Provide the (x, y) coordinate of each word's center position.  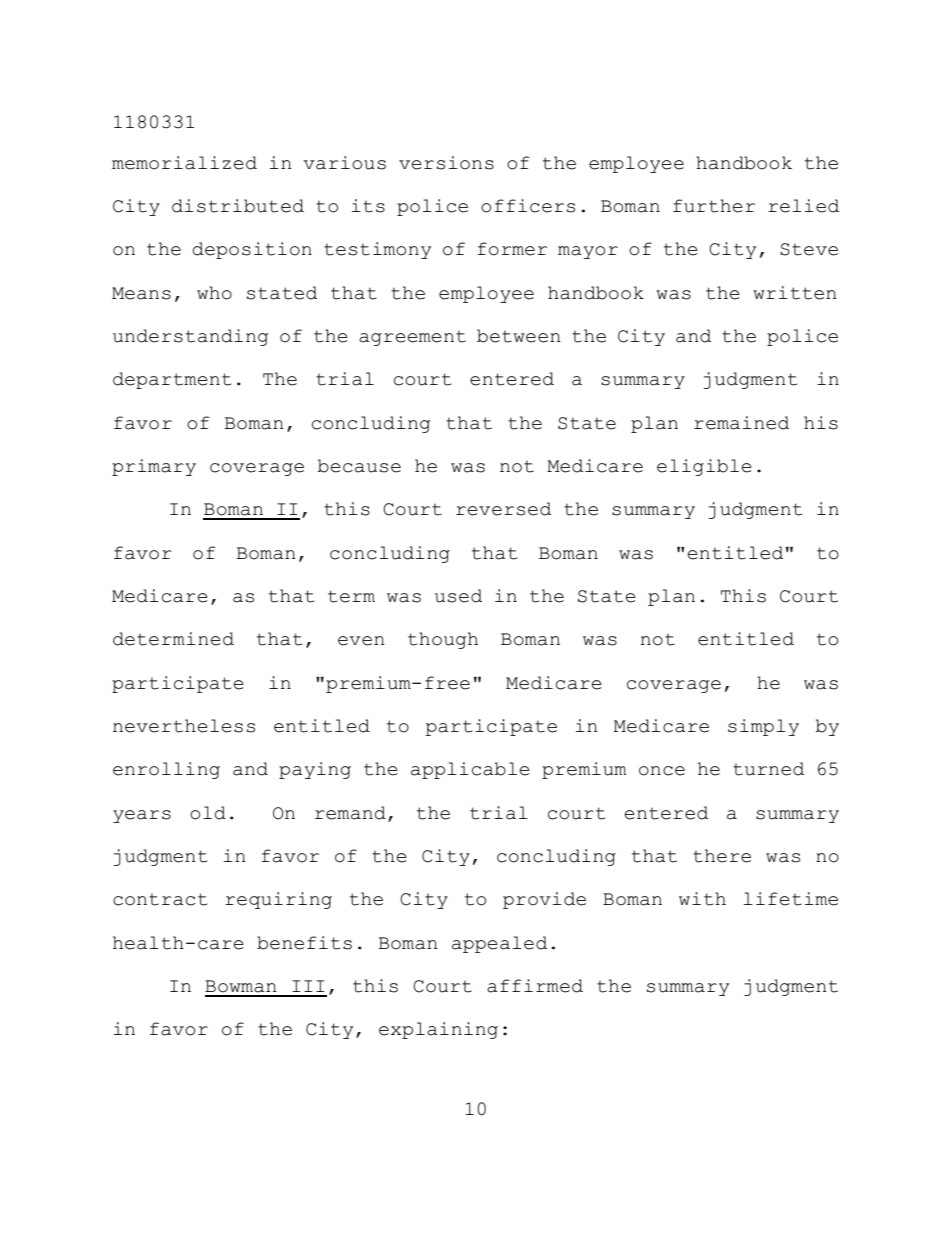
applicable (470, 770)
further (714, 206)
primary (154, 467)
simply (763, 727)
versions (446, 163)
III (308, 986)
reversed (503, 509)
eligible (704, 467)
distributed (238, 206)
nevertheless (184, 726)
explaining (438, 1030)
